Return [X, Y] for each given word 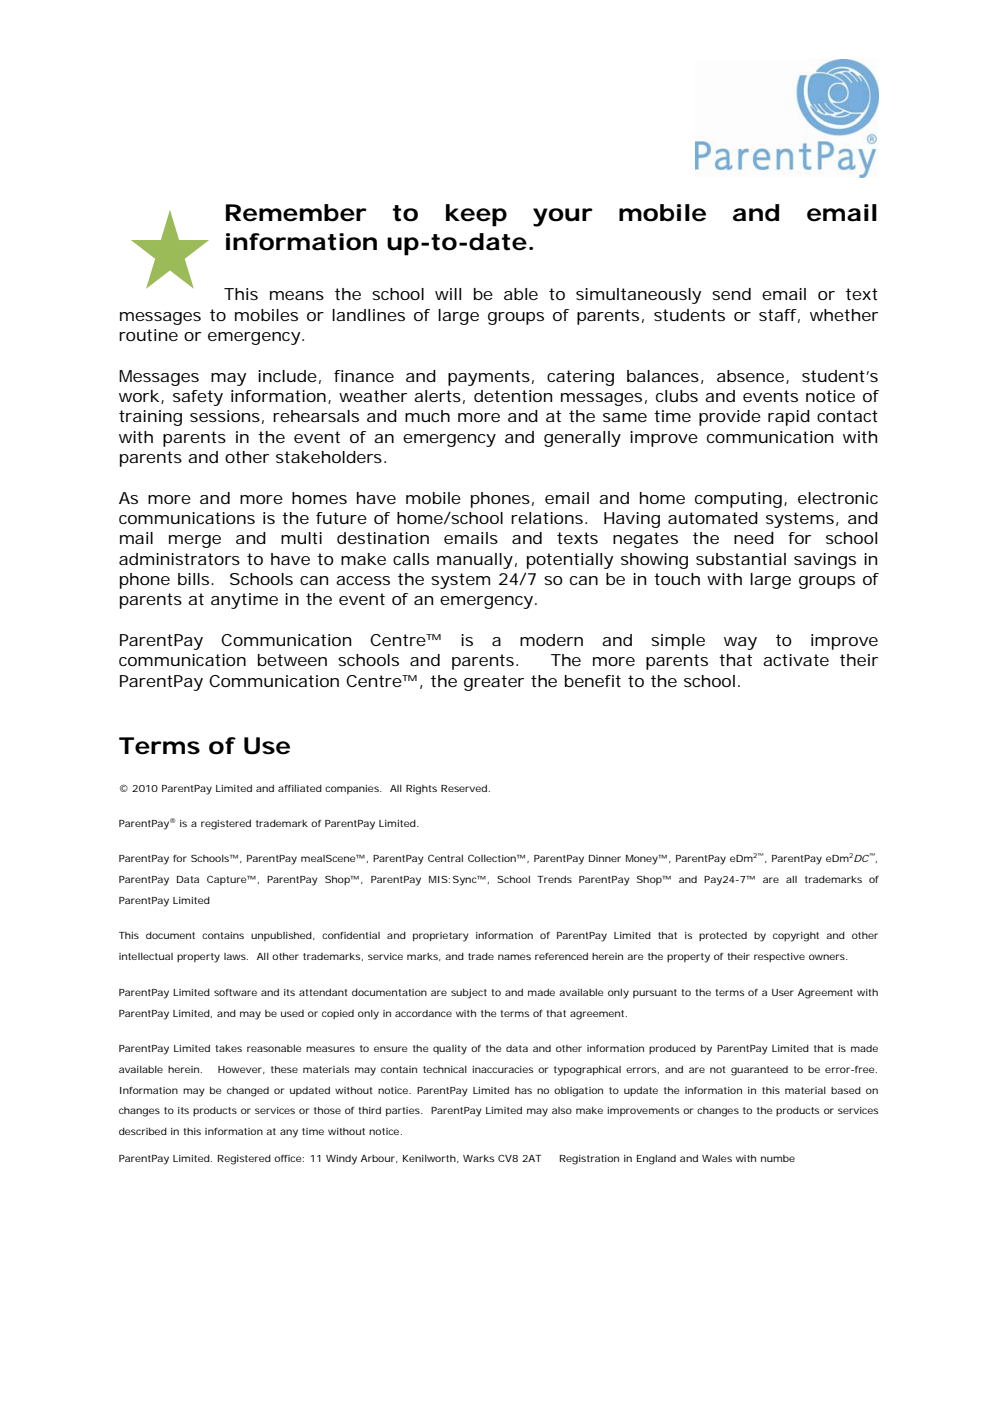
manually [475, 561]
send [731, 294]
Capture [227, 880]
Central [445, 858]
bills [193, 579]
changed [248, 1092]
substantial [741, 559]
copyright [796, 937]
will [448, 294]
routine [148, 335]
